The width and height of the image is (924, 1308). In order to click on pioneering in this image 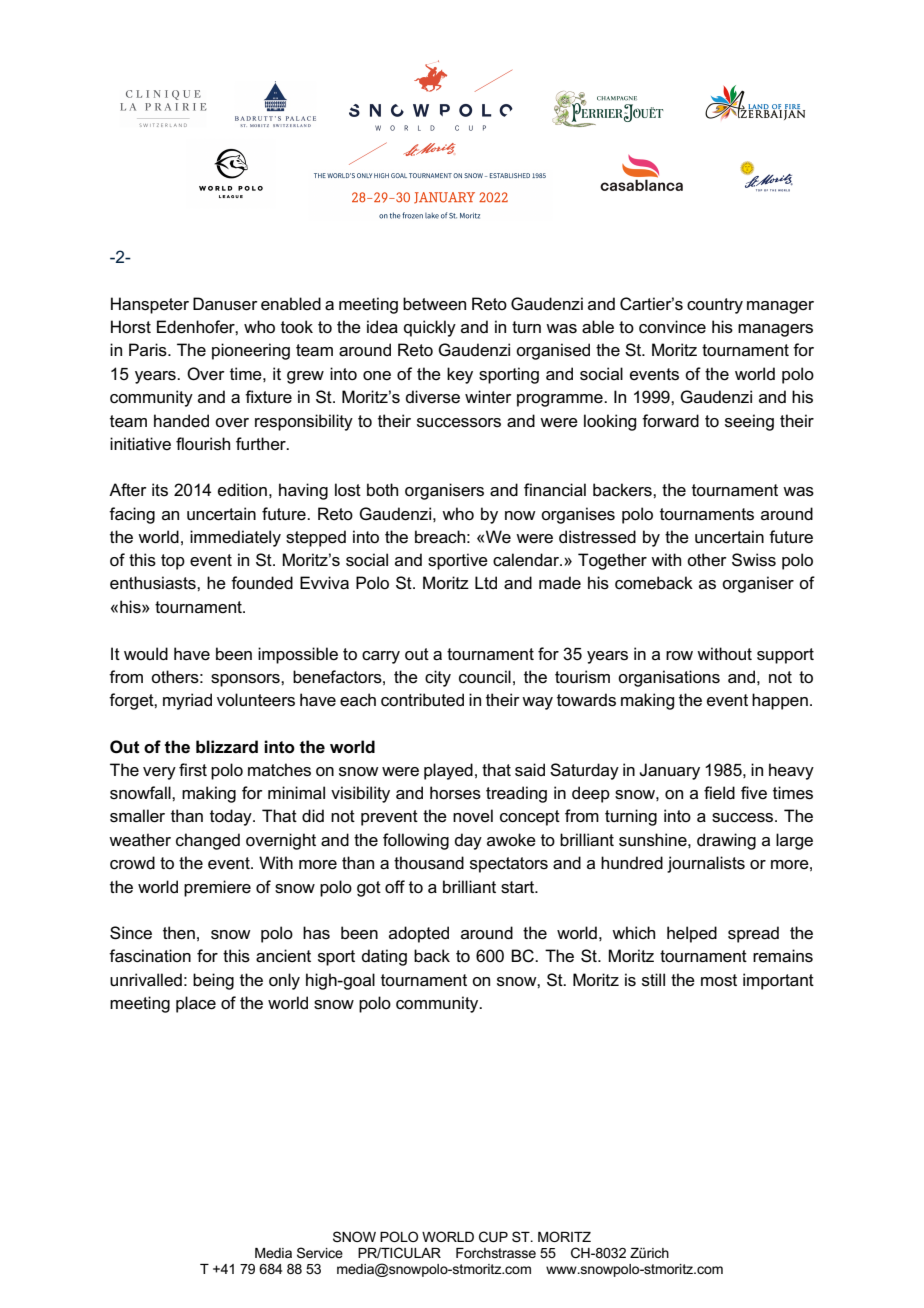, I will do `click(251, 351)`.
